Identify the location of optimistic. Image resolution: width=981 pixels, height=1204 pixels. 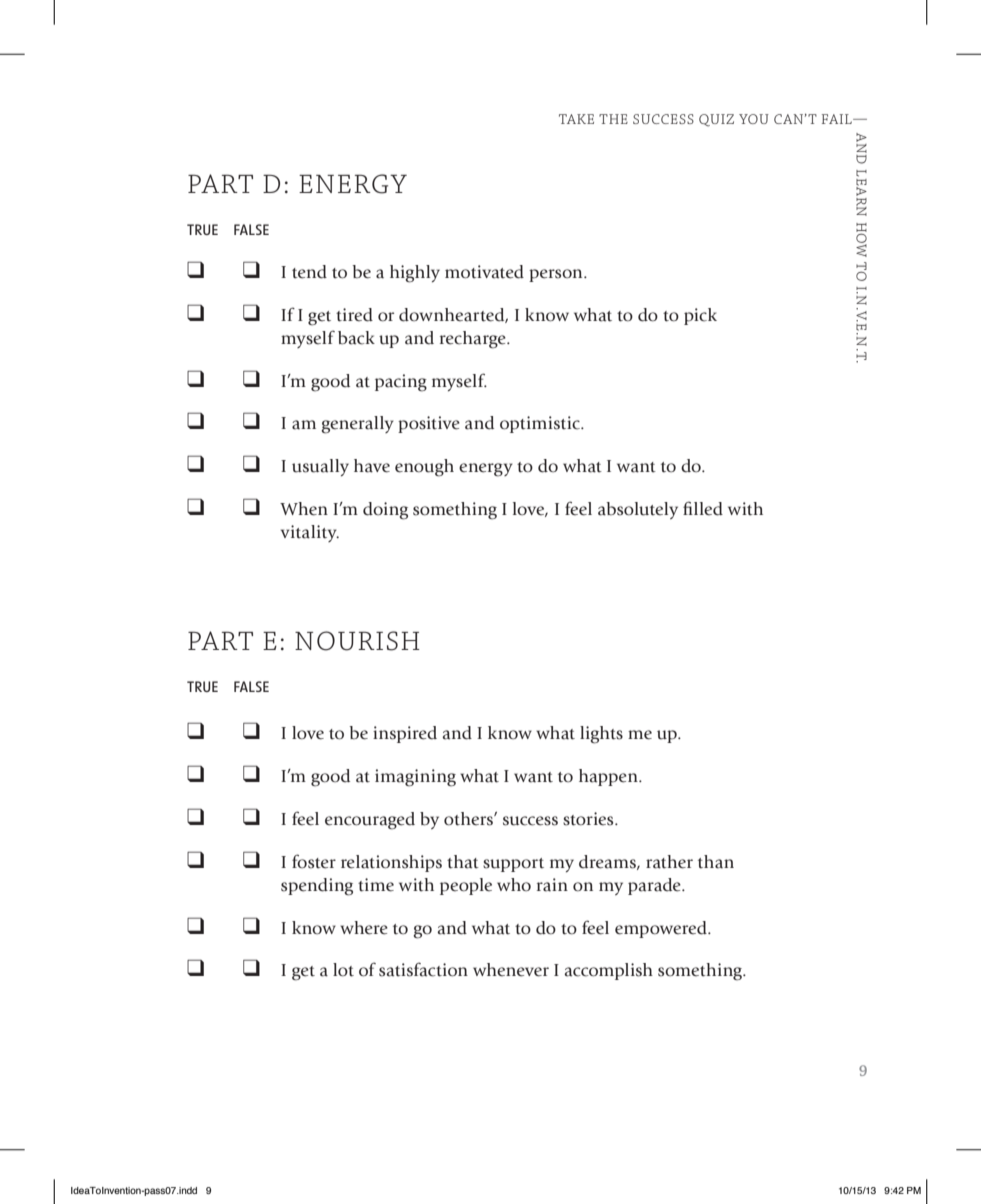
(541, 424).
